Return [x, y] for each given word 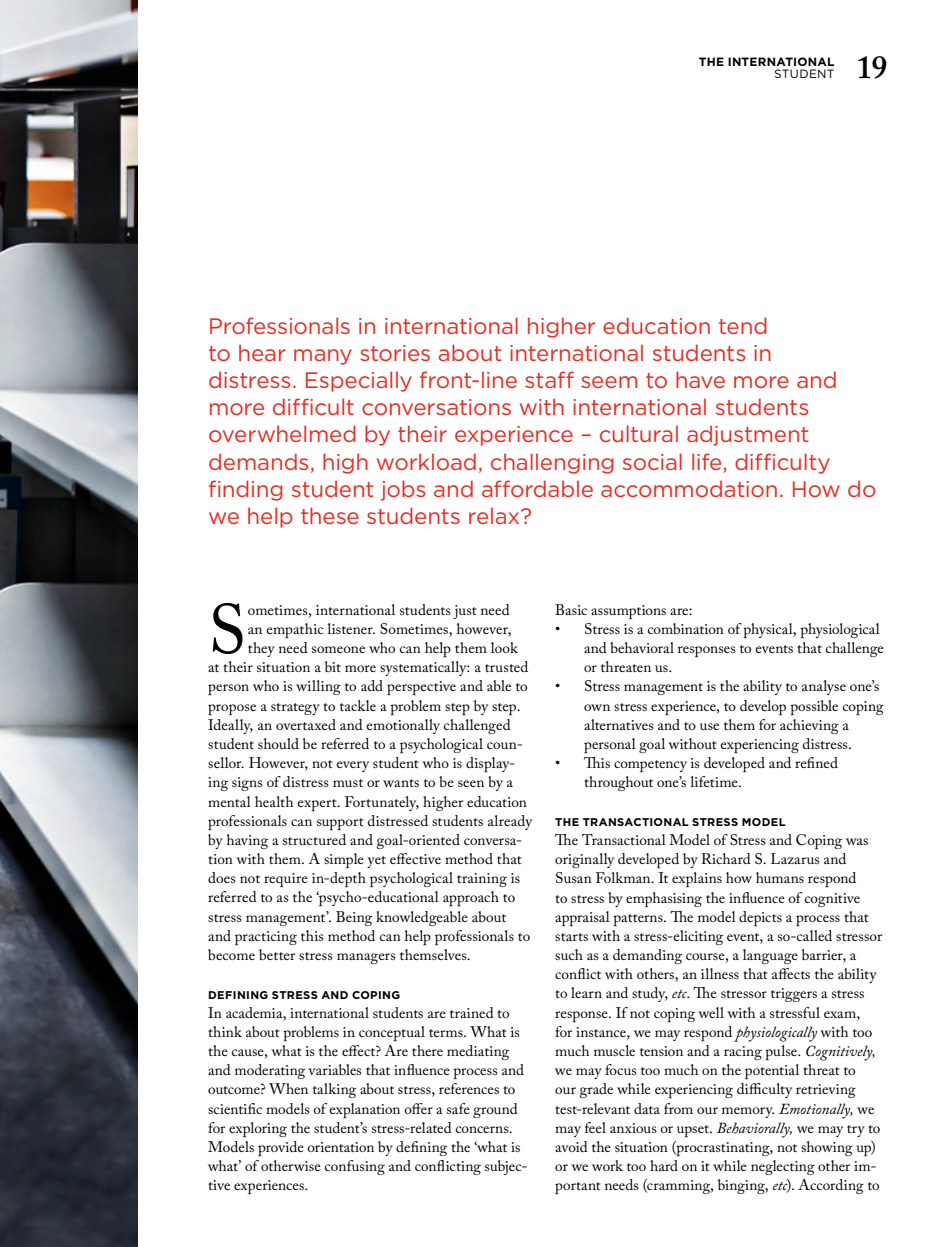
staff [549, 379]
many [323, 357]
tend [743, 325]
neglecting [783, 1167]
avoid [571, 1146]
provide [281, 1148]
